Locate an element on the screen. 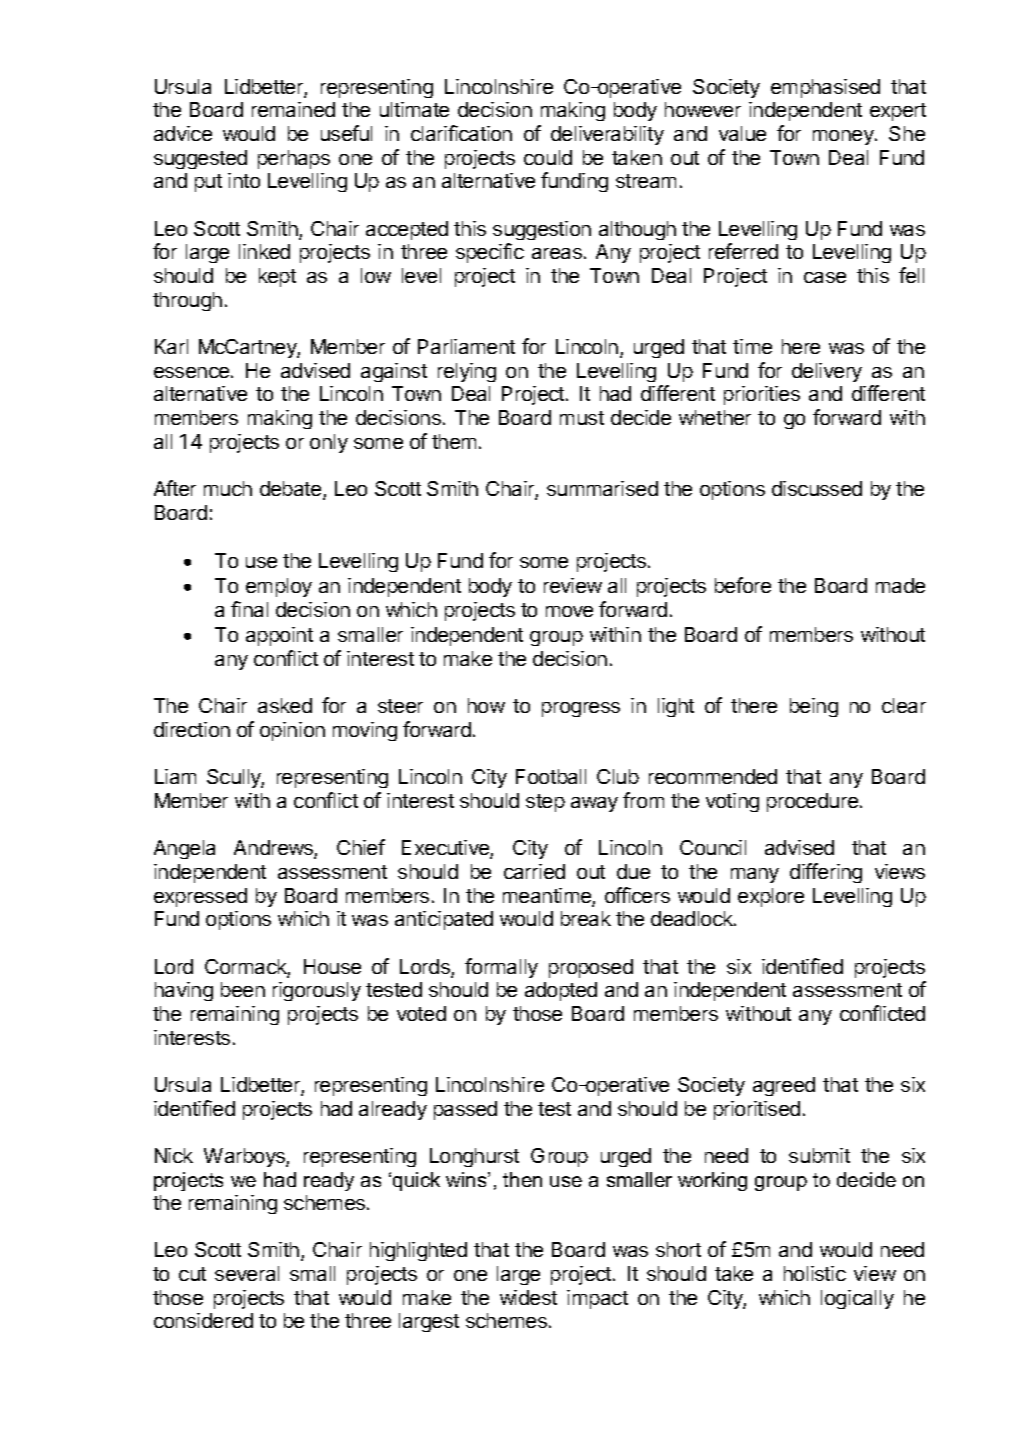  adopted is located at coordinates (561, 991).
